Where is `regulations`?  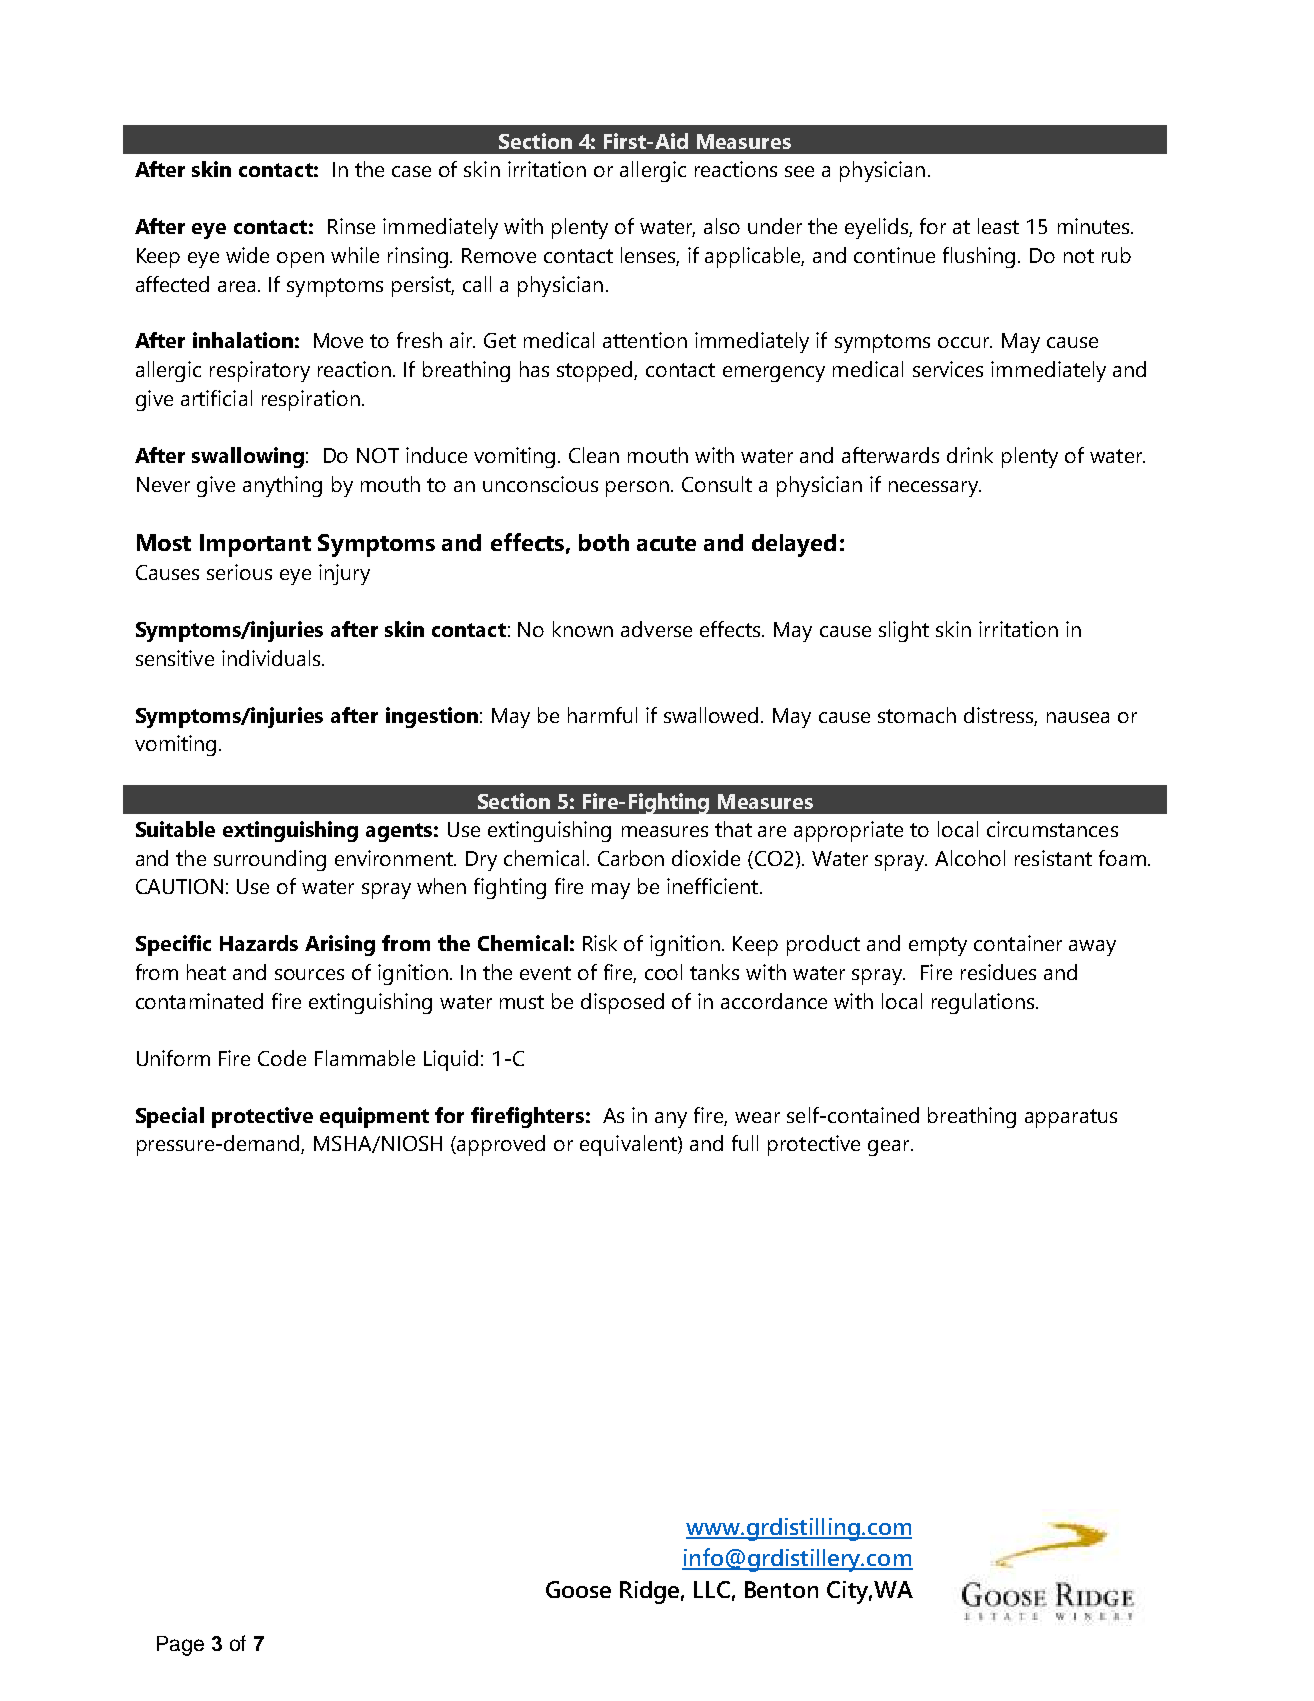
regulations is located at coordinates (984, 1003).
